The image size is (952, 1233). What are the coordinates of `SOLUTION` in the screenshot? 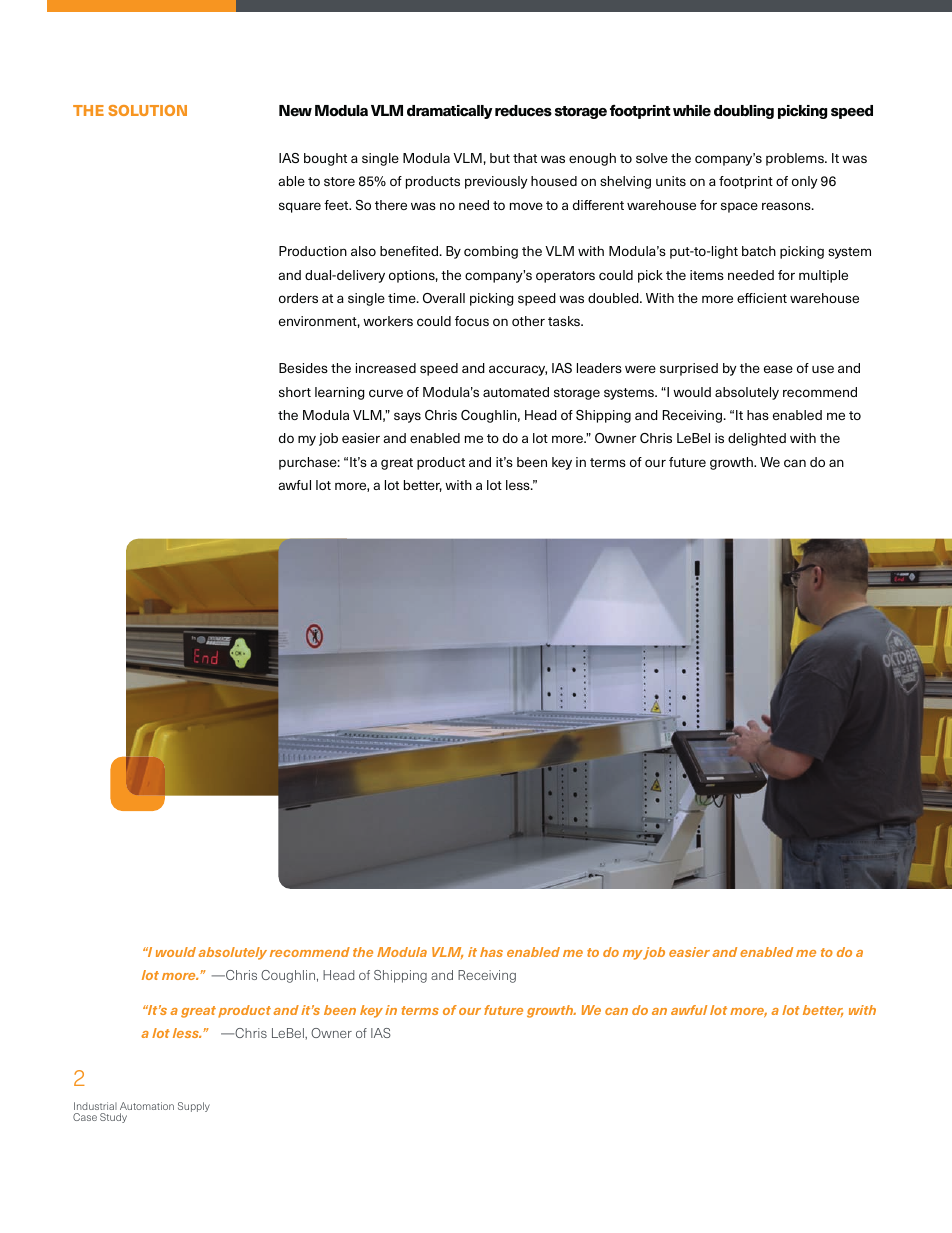 It's located at (147, 110).
